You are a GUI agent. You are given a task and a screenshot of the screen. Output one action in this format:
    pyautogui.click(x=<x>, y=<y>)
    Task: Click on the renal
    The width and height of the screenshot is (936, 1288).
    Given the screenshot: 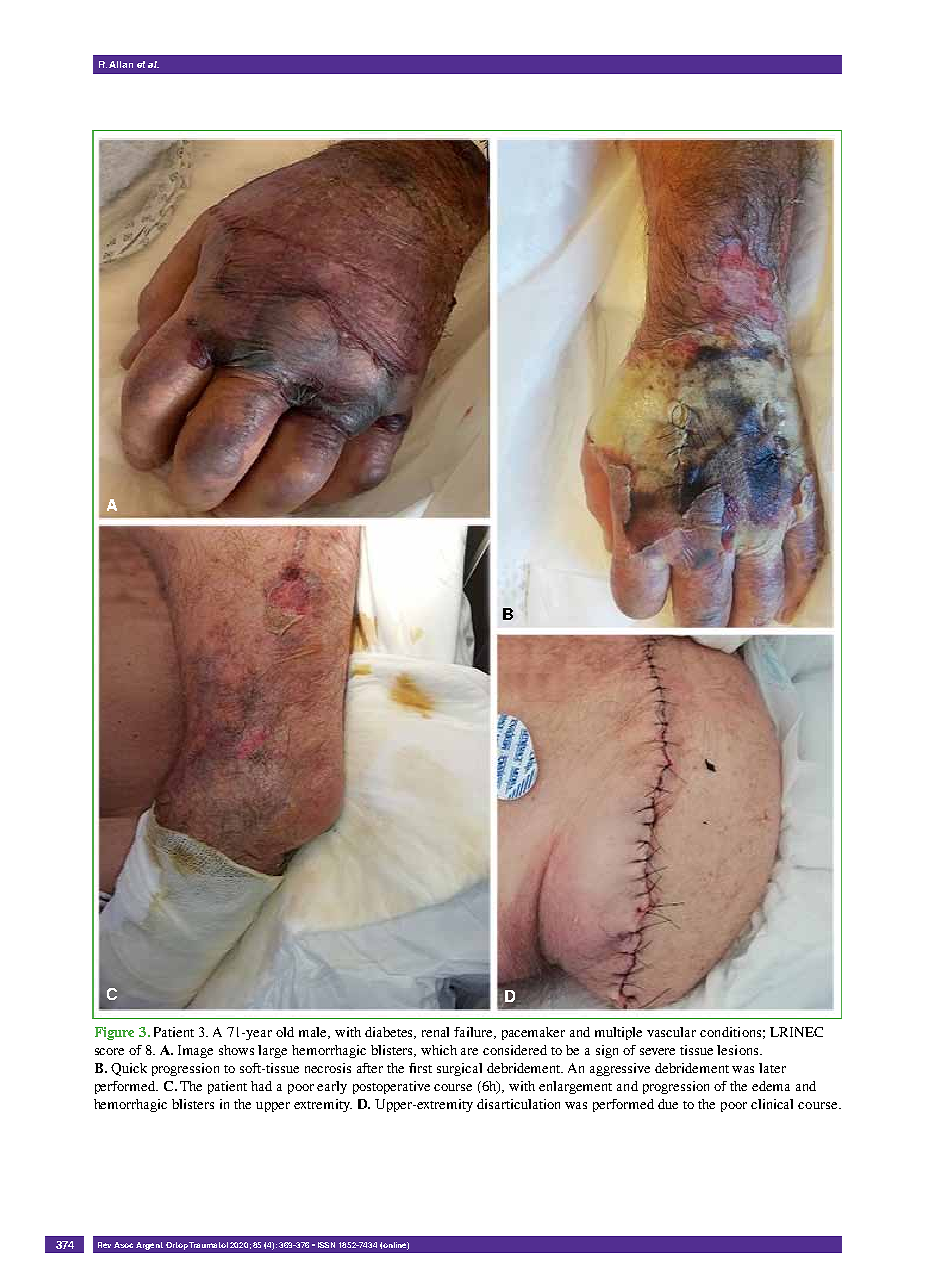 What is the action you would take?
    pyautogui.click(x=435, y=1032)
